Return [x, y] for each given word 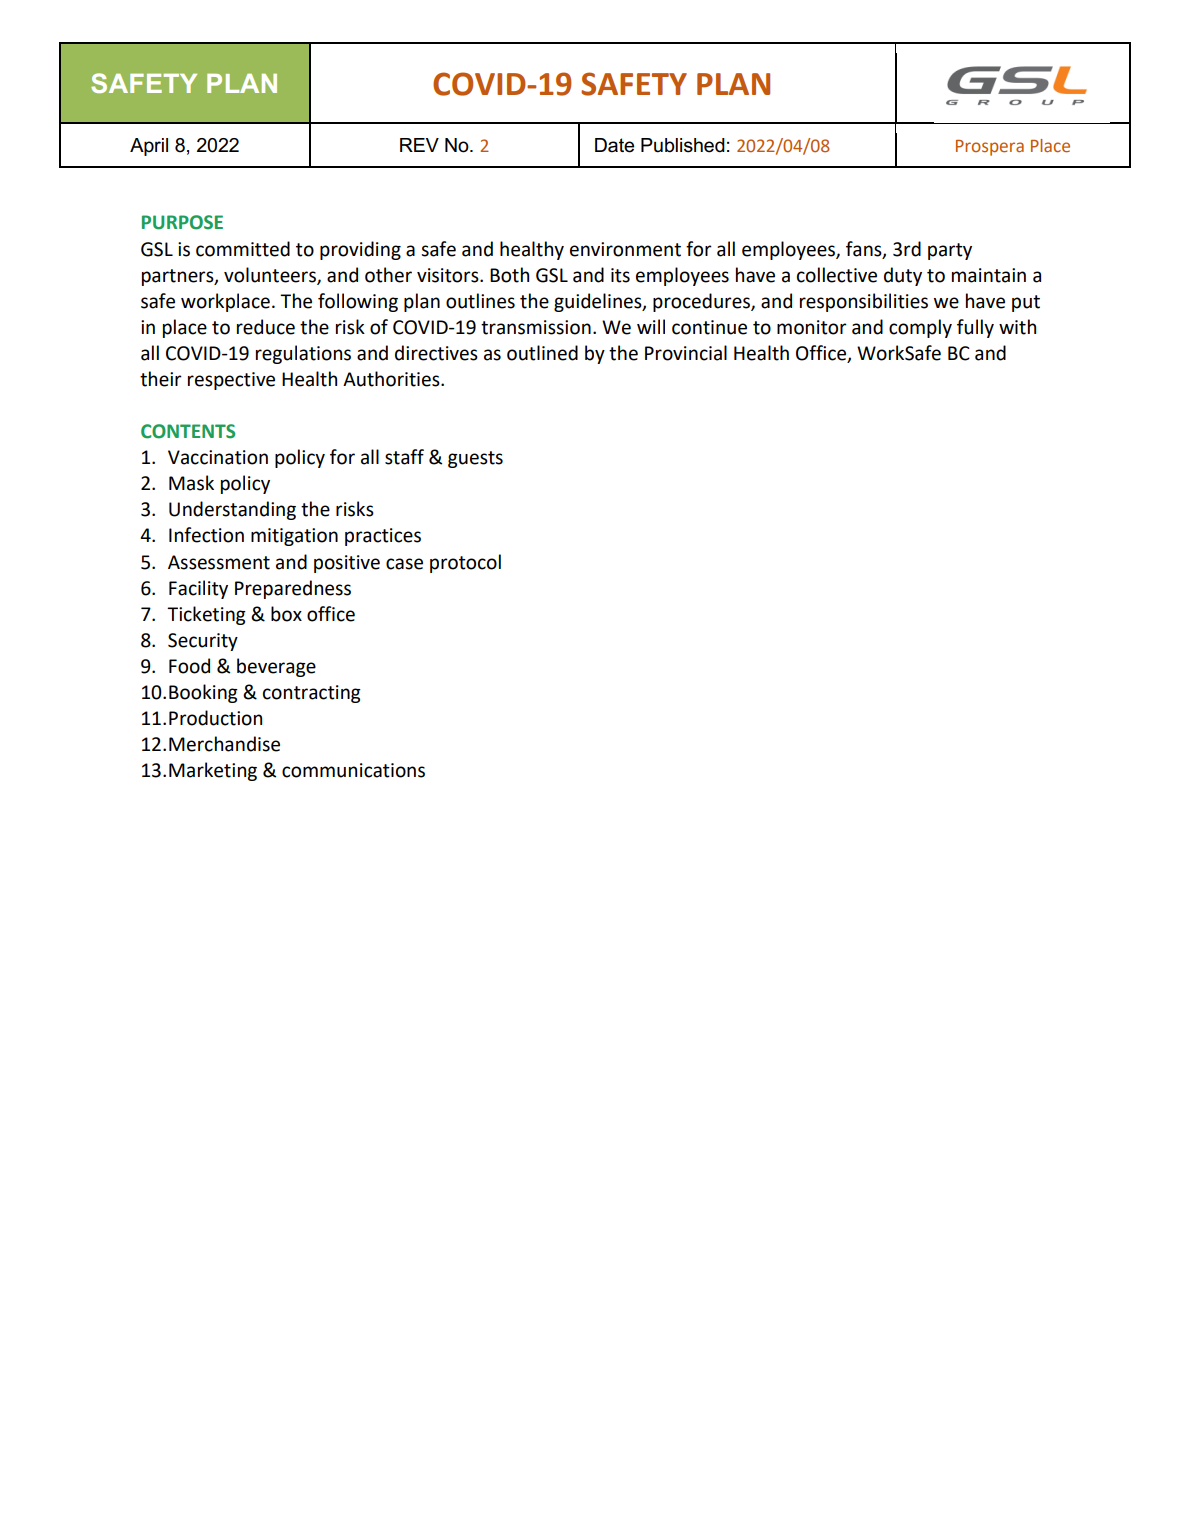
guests [475, 459]
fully [975, 328]
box [286, 614]
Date [614, 145]
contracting [312, 694]
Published [683, 145]
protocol [465, 563]
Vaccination [218, 457]
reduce [266, 327]
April [149, 147]
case [404, 564]
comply [920, 328]
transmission [536, 327]
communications [353, 770]
